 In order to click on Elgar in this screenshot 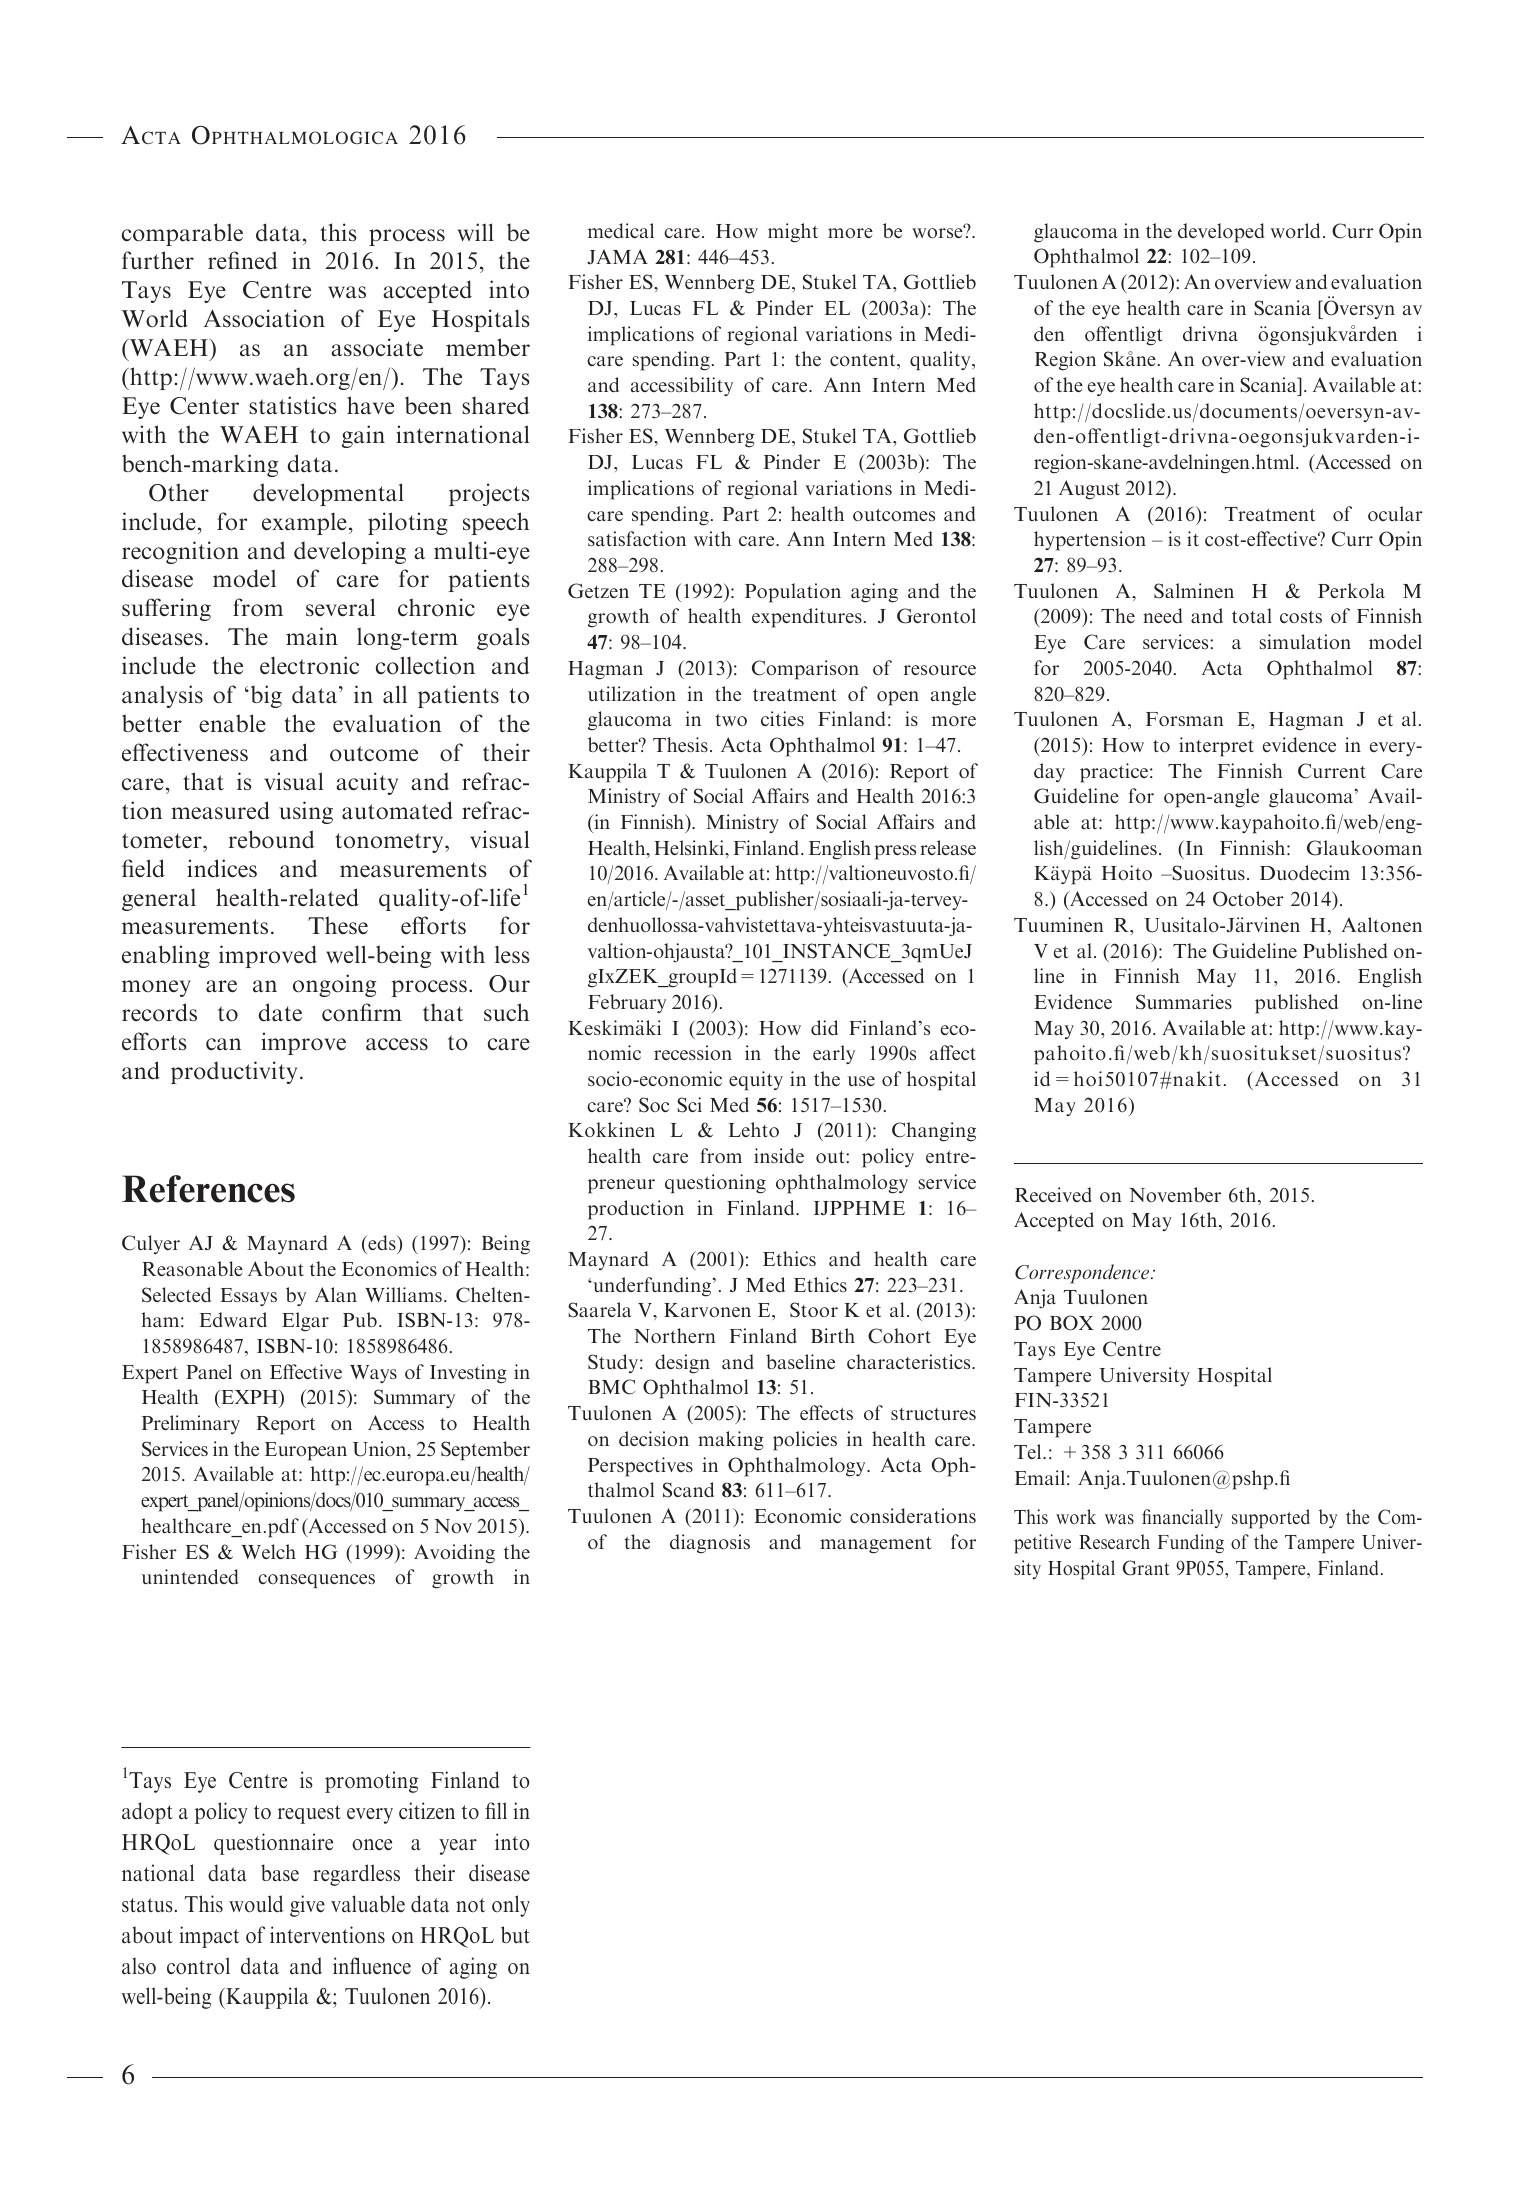, I will do `click(305, 1322)`.
